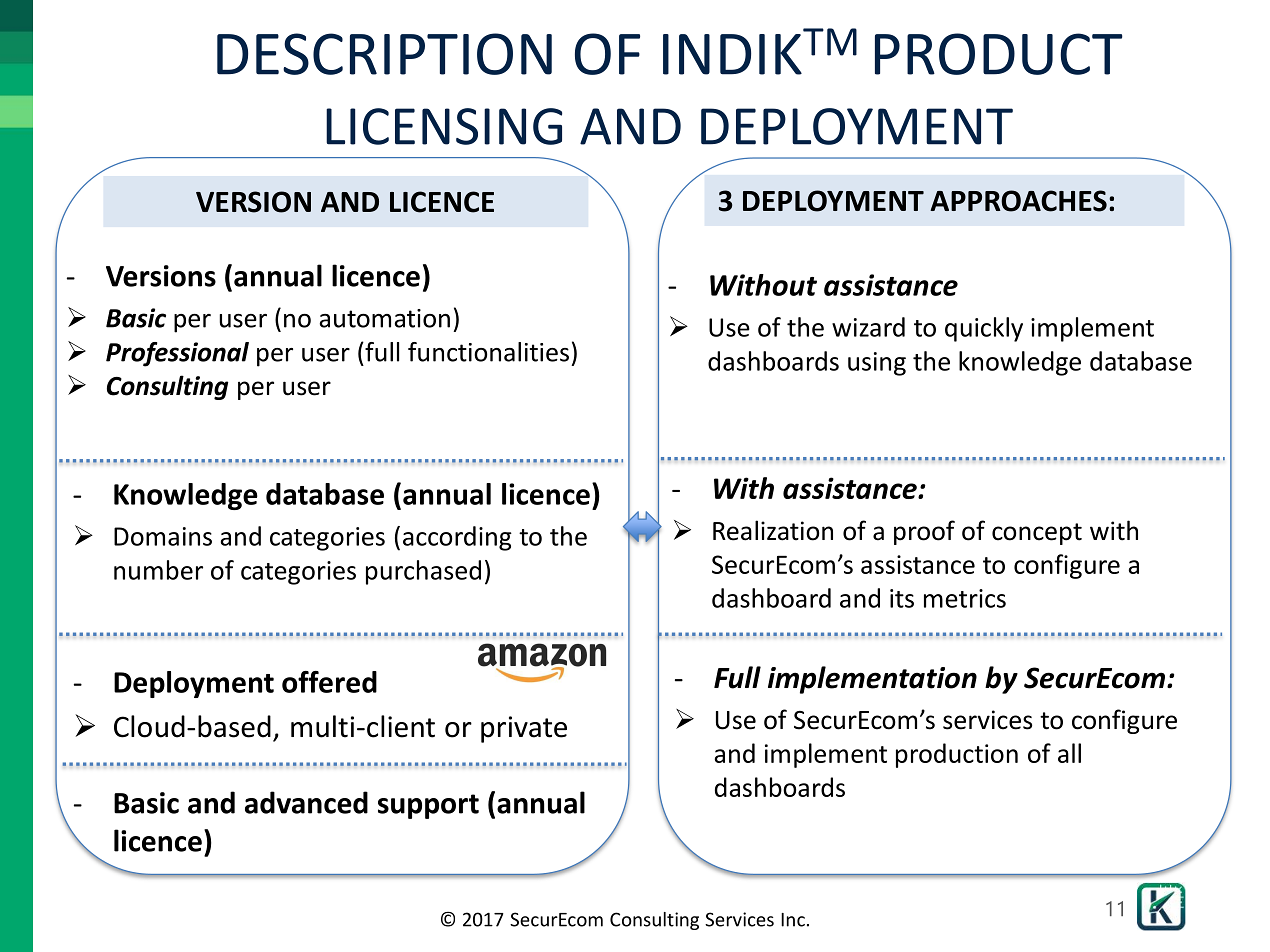  Describe the element at coordinates (384, 54) in the screenshot. I see `DESCRIPTION` at that location.
